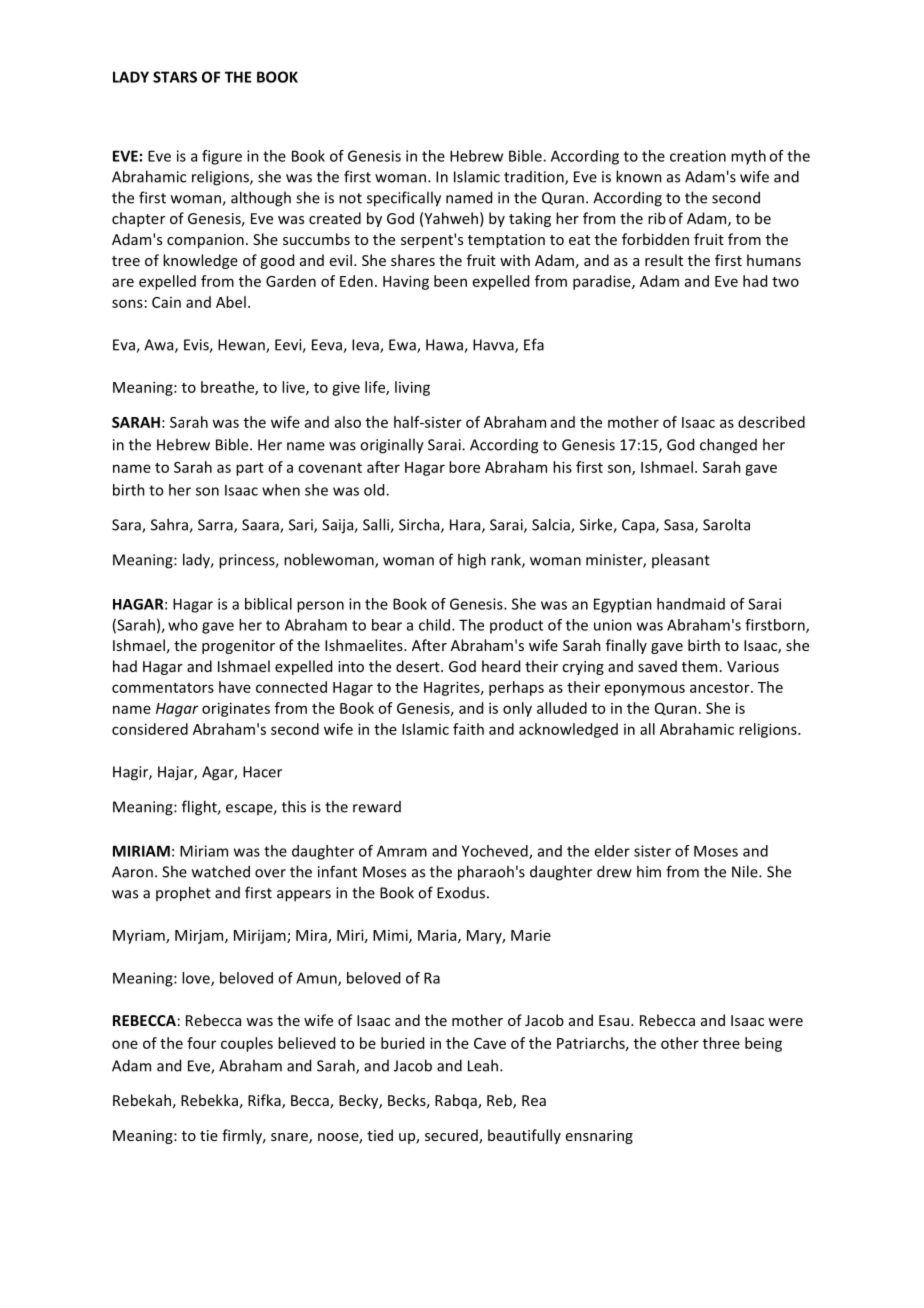 This screenshot has height=1308, width=924. I want to click on child, so click(434, 625).
